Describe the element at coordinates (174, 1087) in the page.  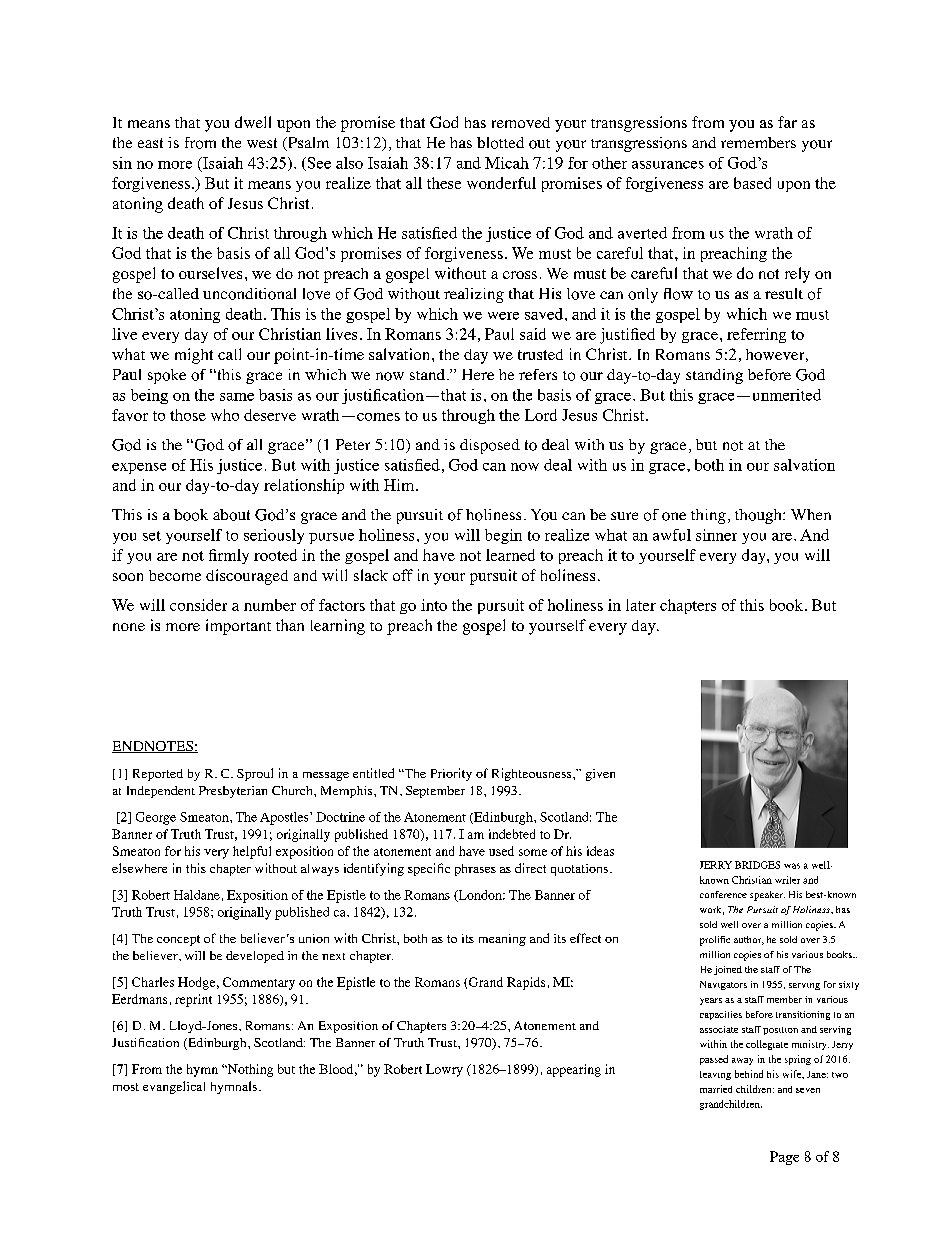
I see `evangelical` at that location.
